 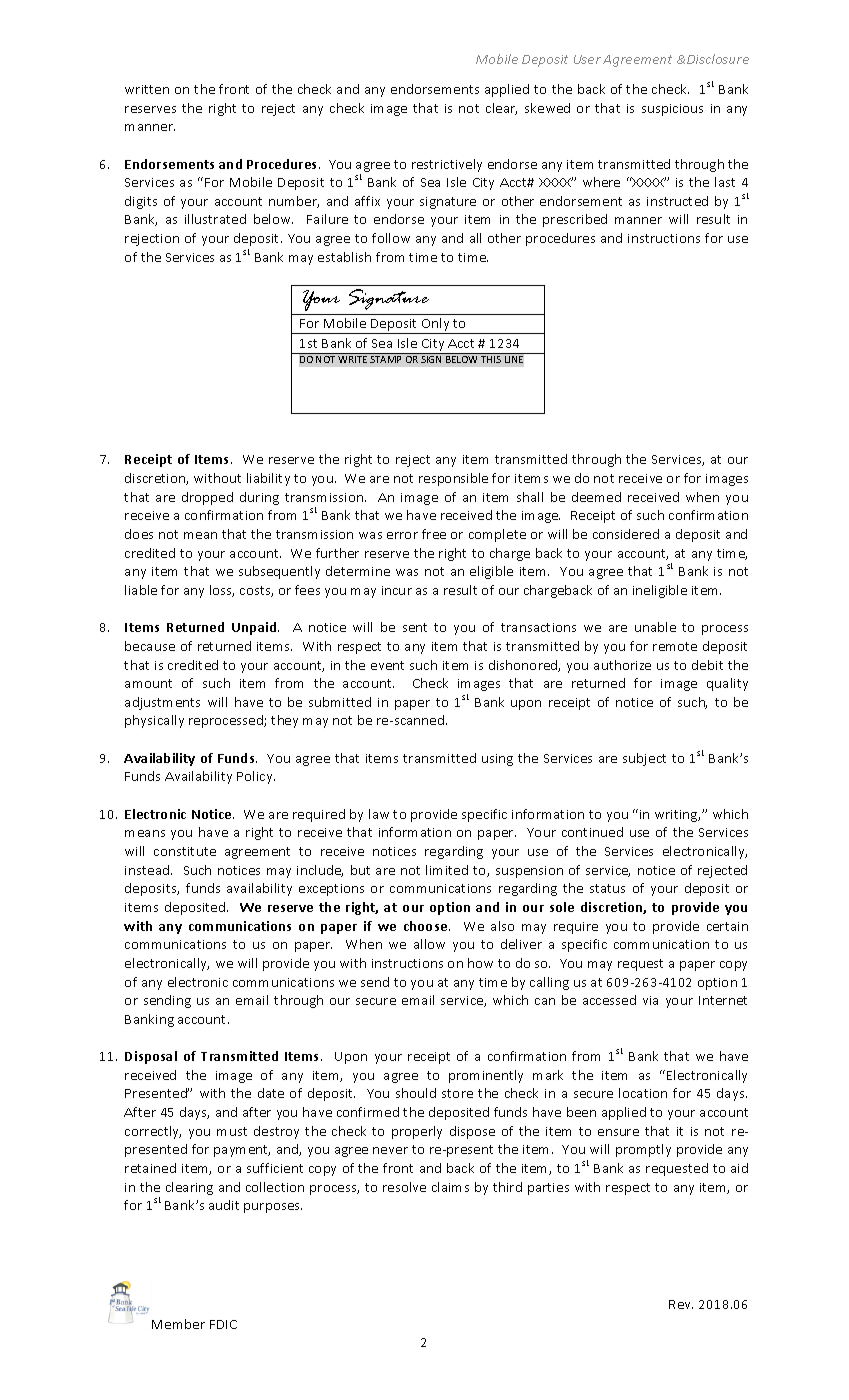 What do you see at coordinates (223, 1324) in the screenshot?
I see `FDIC` at bounding box center [223, 1324].
